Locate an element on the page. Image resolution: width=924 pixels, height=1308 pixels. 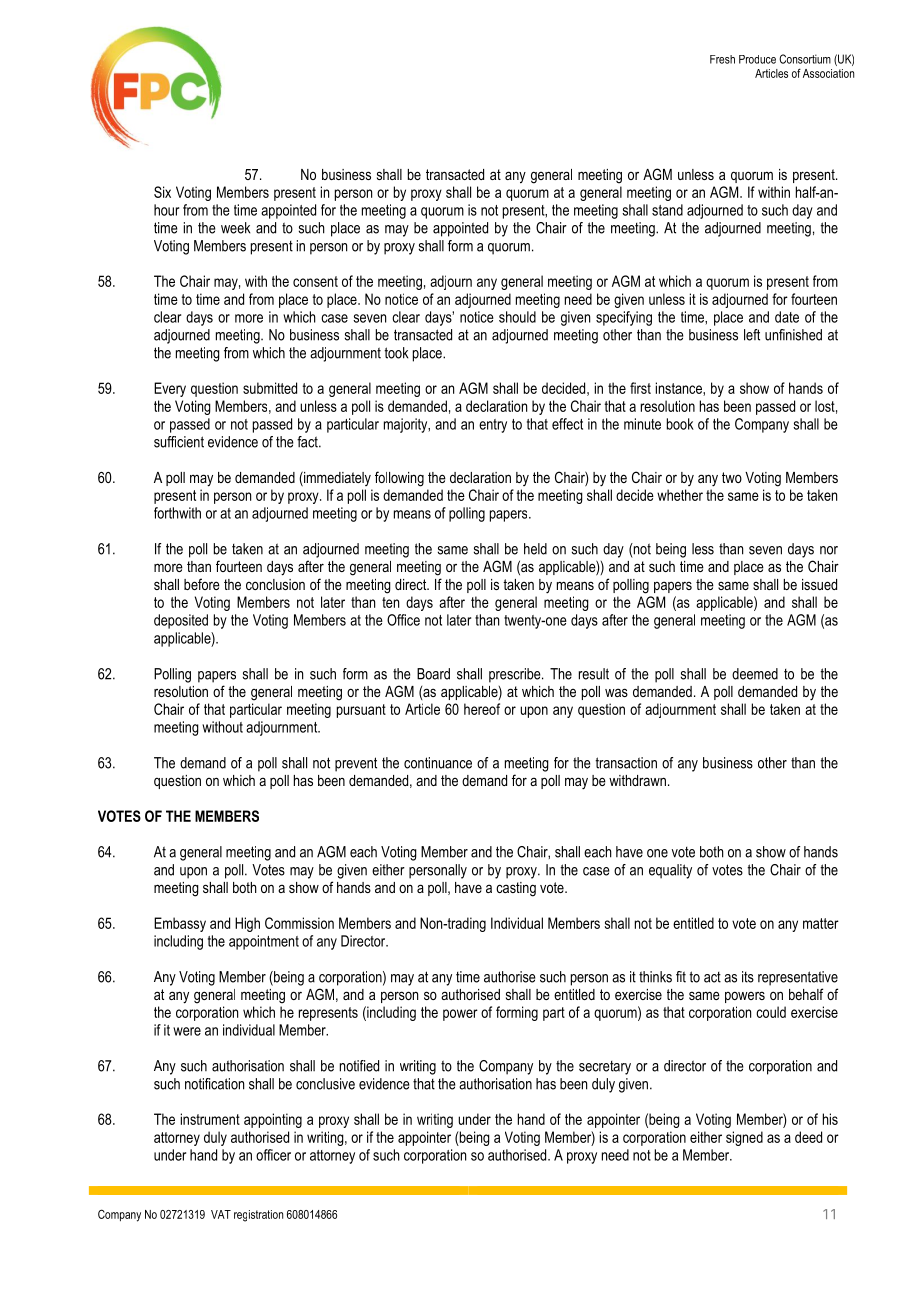
Six is located at coordinates (162, 192).
